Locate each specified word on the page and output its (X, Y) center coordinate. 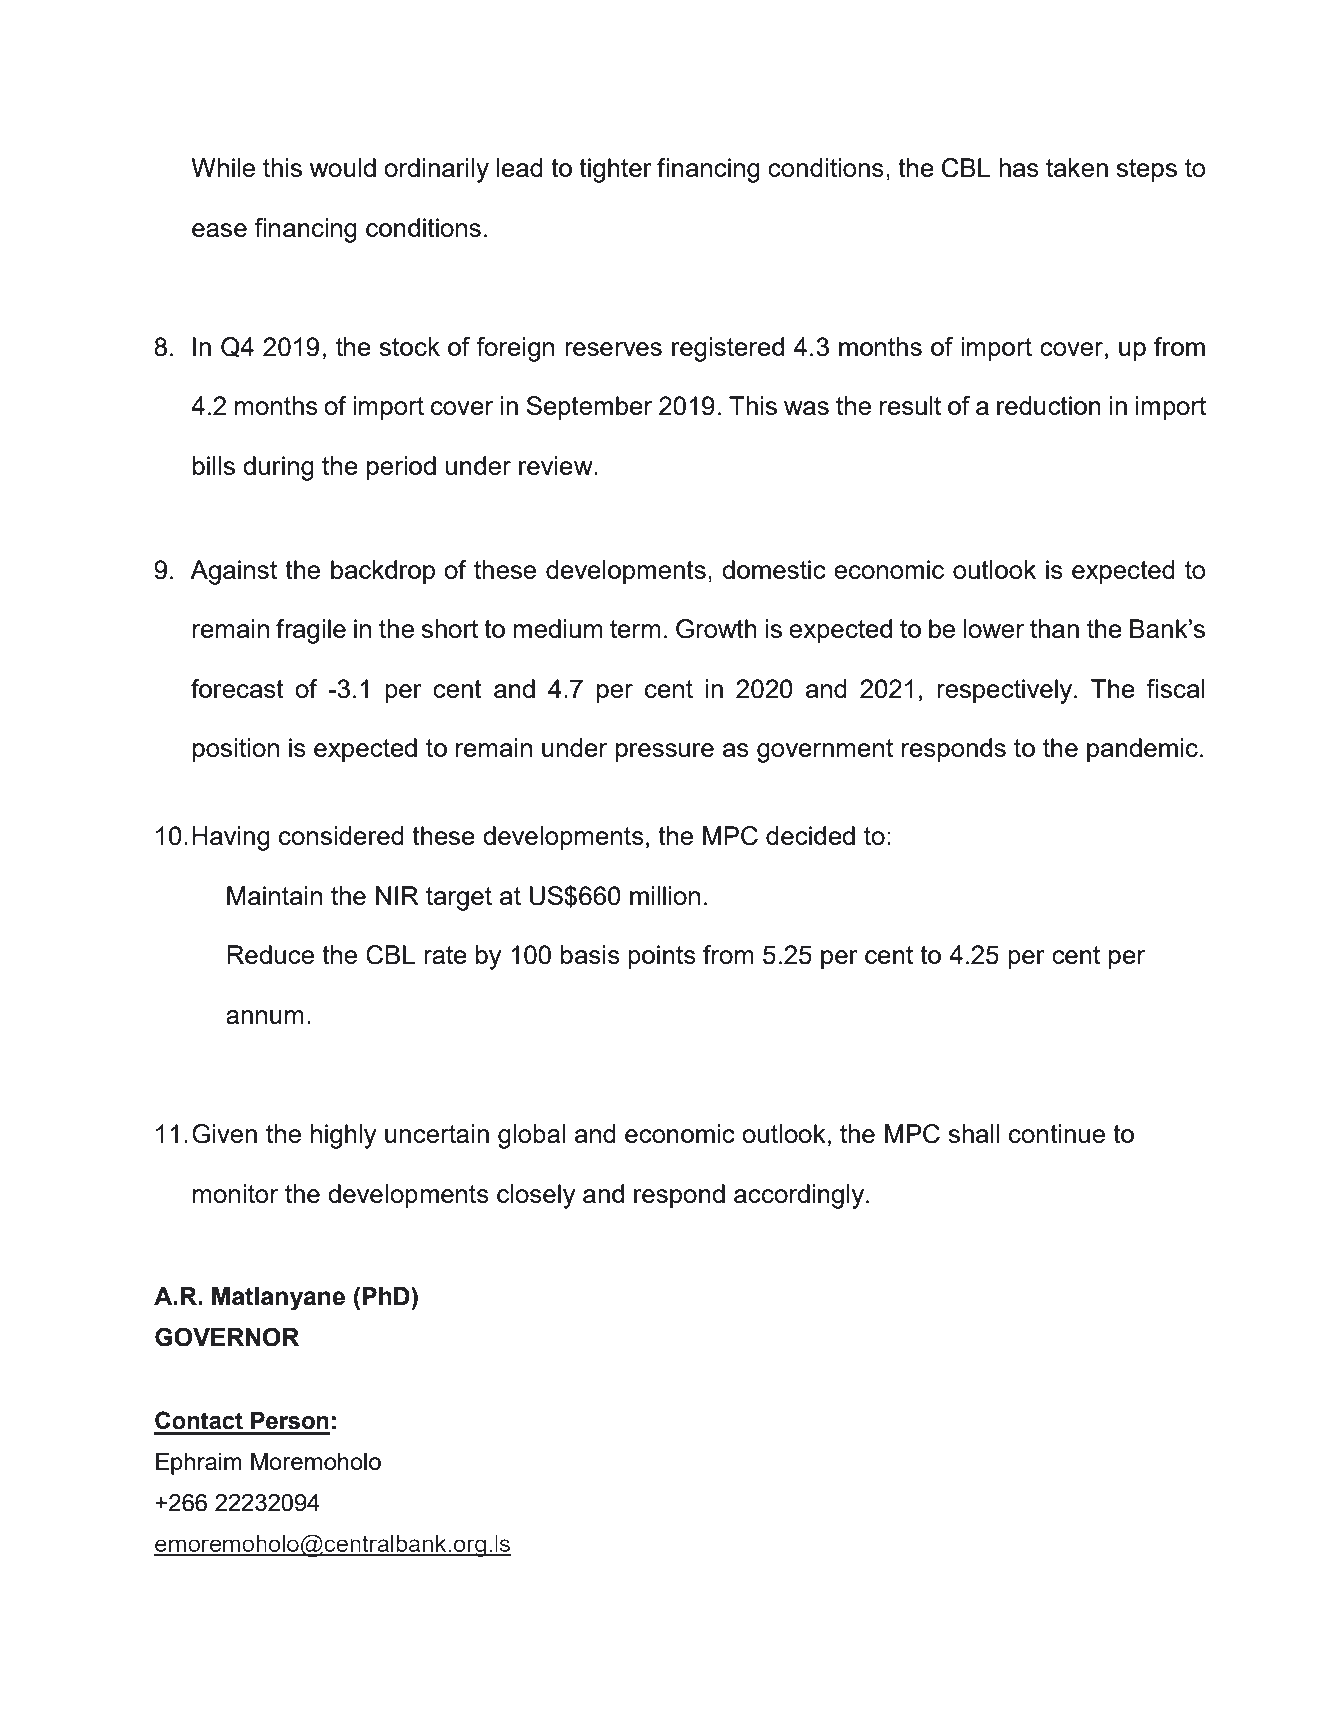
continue (1057, 1133)
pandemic (1142, 750)
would (343, 167)
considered (341, 835)
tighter (615, 170)
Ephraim (199, 1464)
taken (1077, 167)
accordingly (800, 1196)
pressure (665, 753)
